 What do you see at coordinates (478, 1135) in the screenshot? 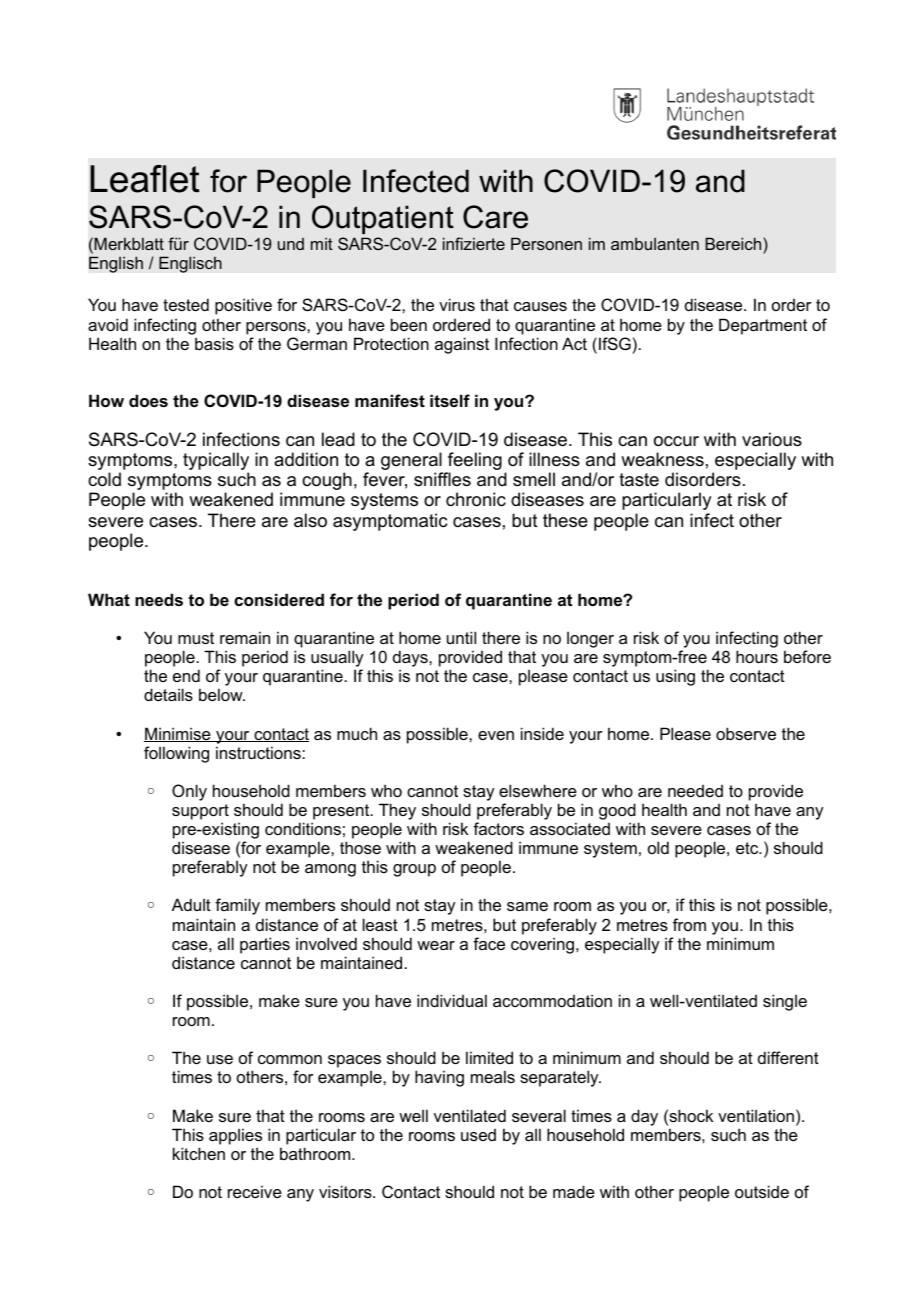
I see `used` at bounding box center [478, 1135].
